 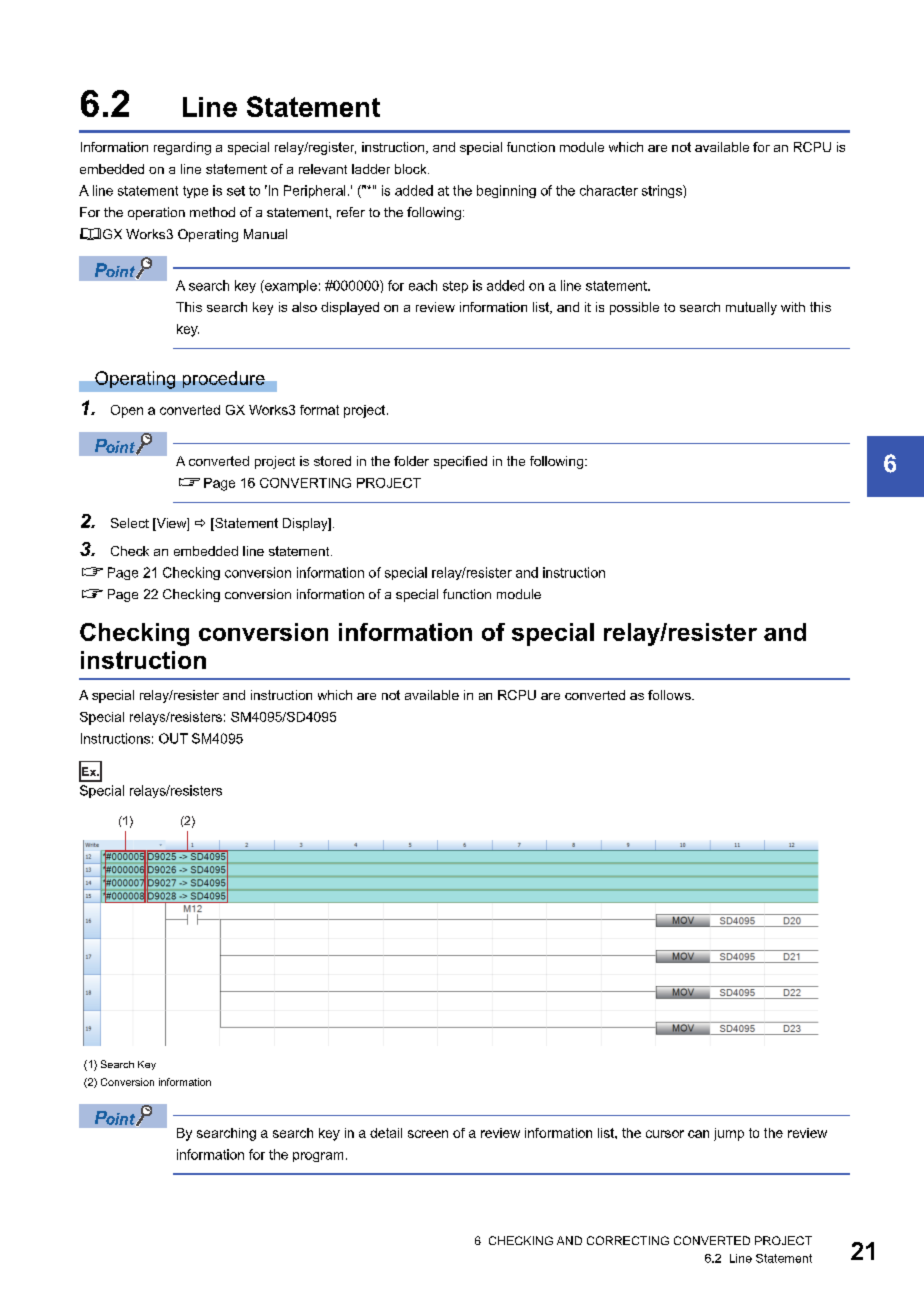 What do you see at coordinates (663, 191) in the screenshot?
I see `strings` at bounding box center [663, 191].
